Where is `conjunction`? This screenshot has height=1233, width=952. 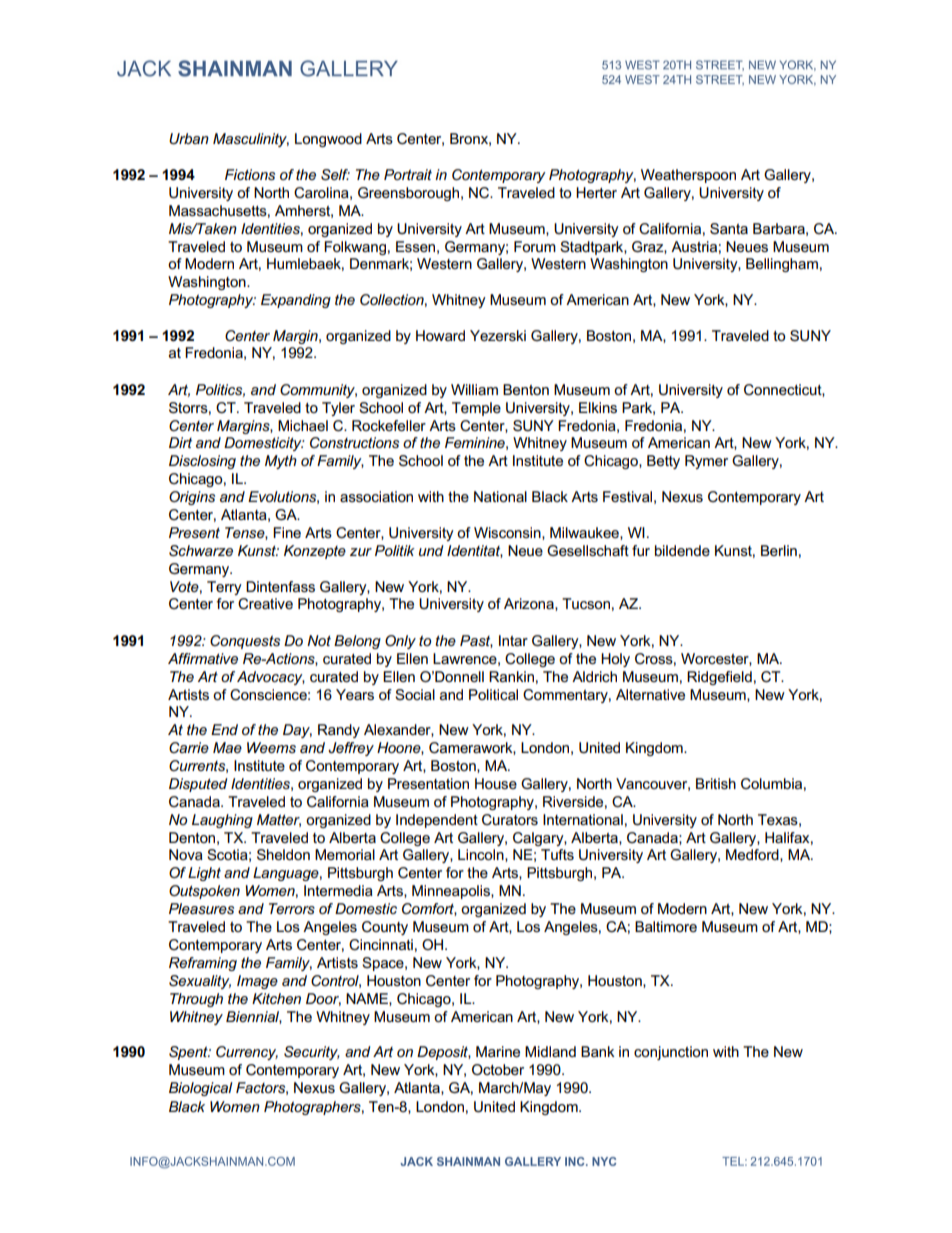 conjunction is located at coordinates (671, 1053).
